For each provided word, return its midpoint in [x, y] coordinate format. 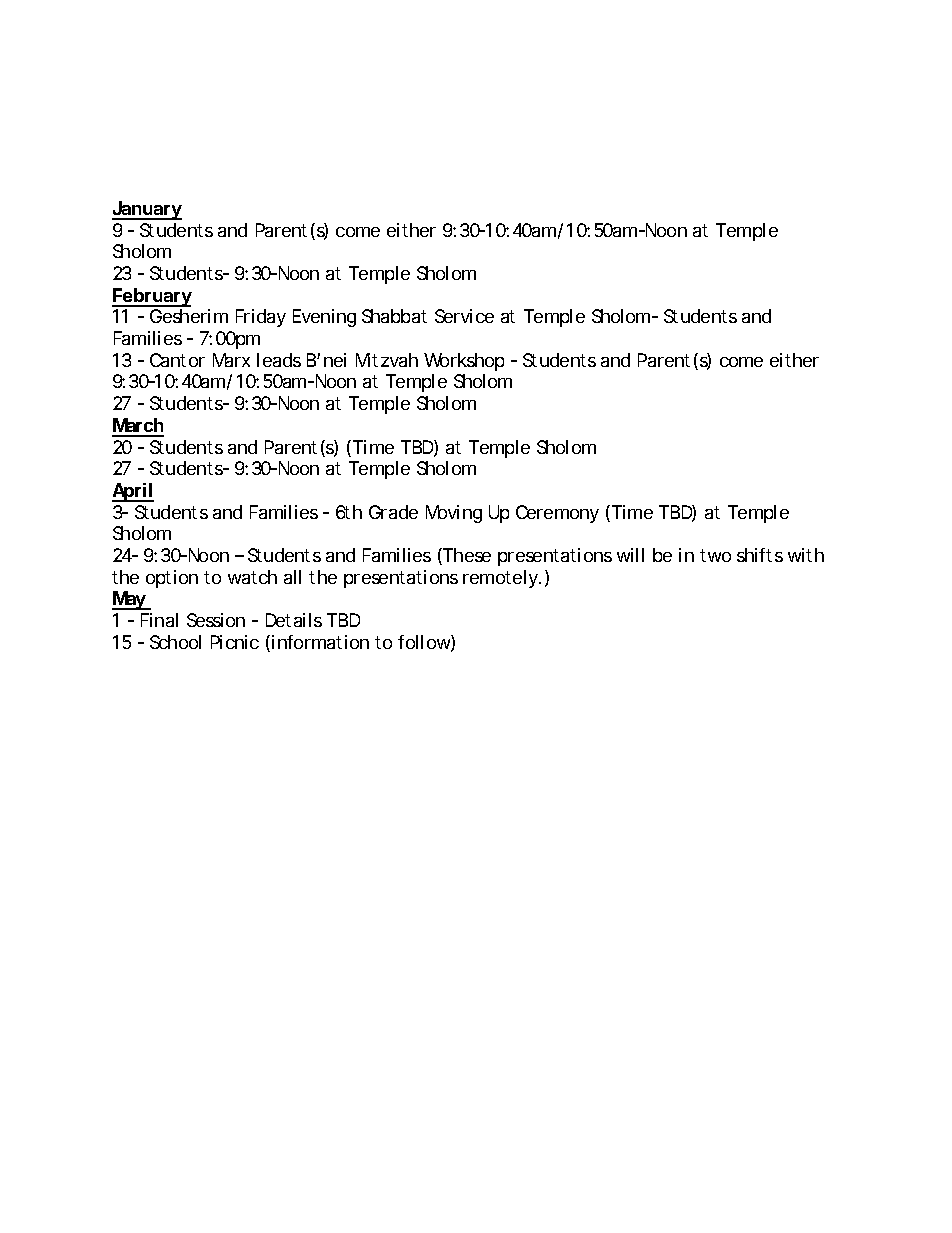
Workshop [464, 362]
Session [216, 620]
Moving [454, 514]
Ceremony [557, 514]
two [715, 555]
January [147, 210]
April [133, 492]
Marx [231, 360]
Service [464, 316]
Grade [393, 512]
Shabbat [394, 316]
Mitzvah [387, 360]
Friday [261, 318]
